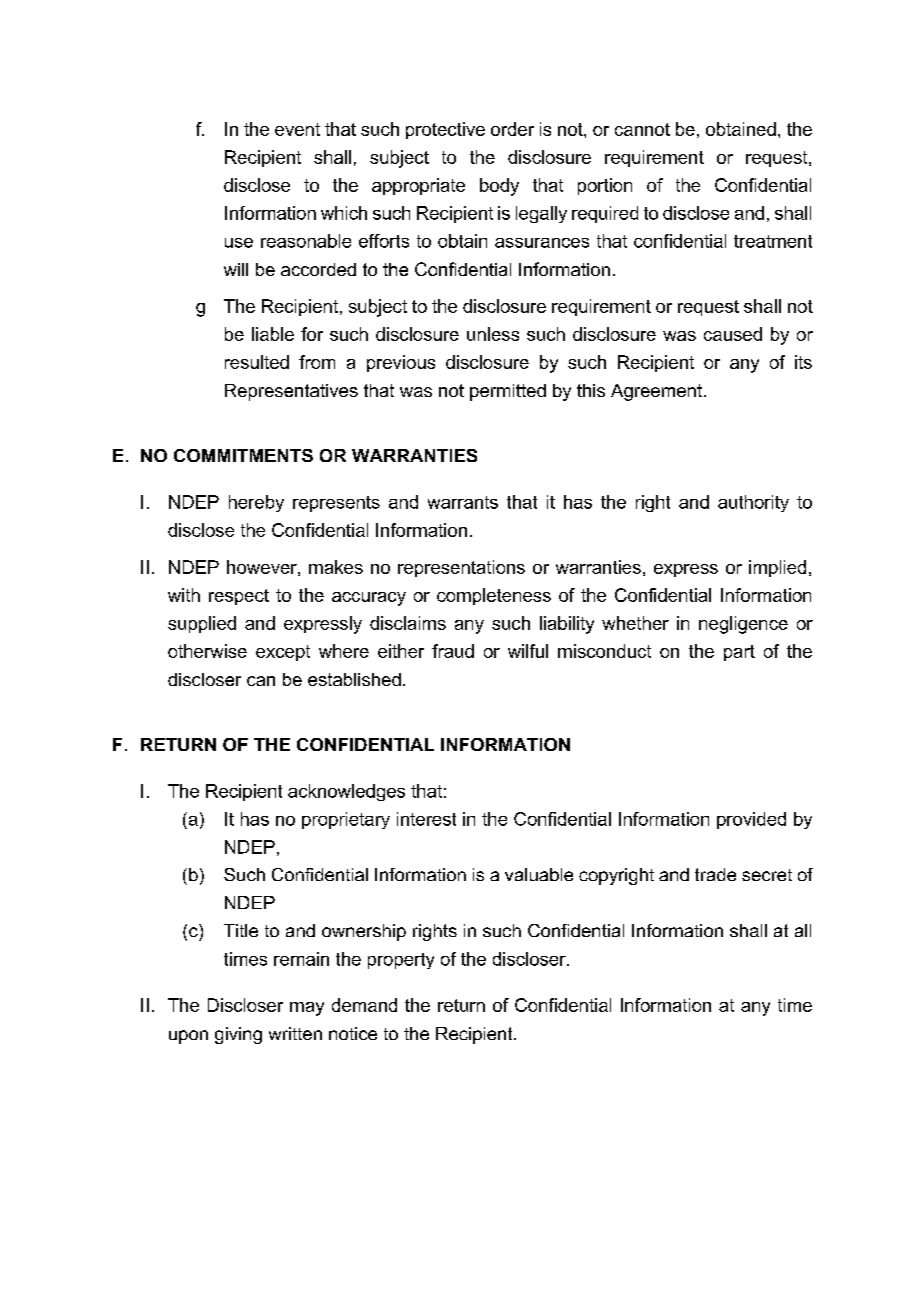 This page has height=1308, width=924. What do you see at coordinates (512, 129) in the page?
I see `order` at bounding box center [512, 129].
